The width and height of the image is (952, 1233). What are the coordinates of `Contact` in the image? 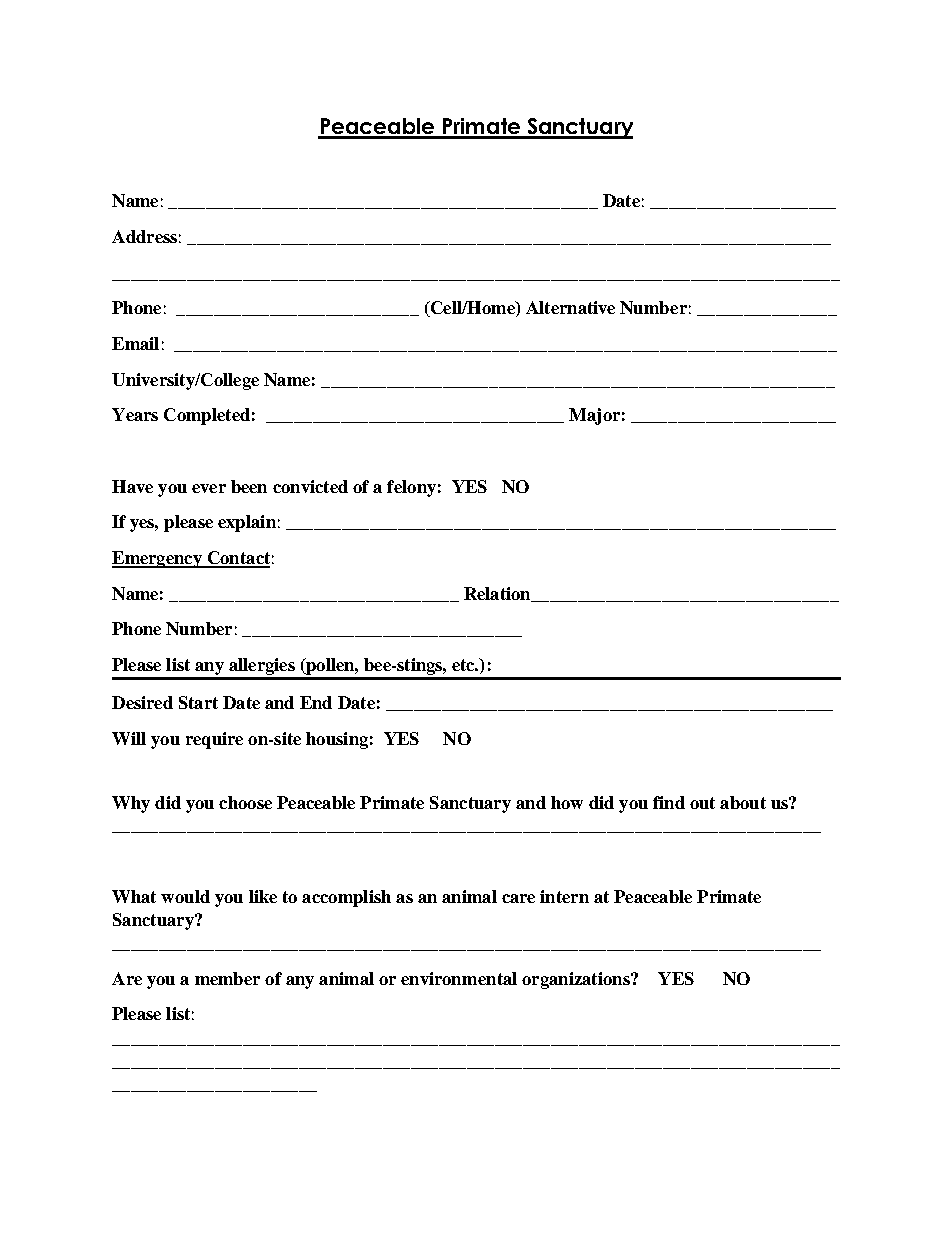 It's located at (237, 559).
